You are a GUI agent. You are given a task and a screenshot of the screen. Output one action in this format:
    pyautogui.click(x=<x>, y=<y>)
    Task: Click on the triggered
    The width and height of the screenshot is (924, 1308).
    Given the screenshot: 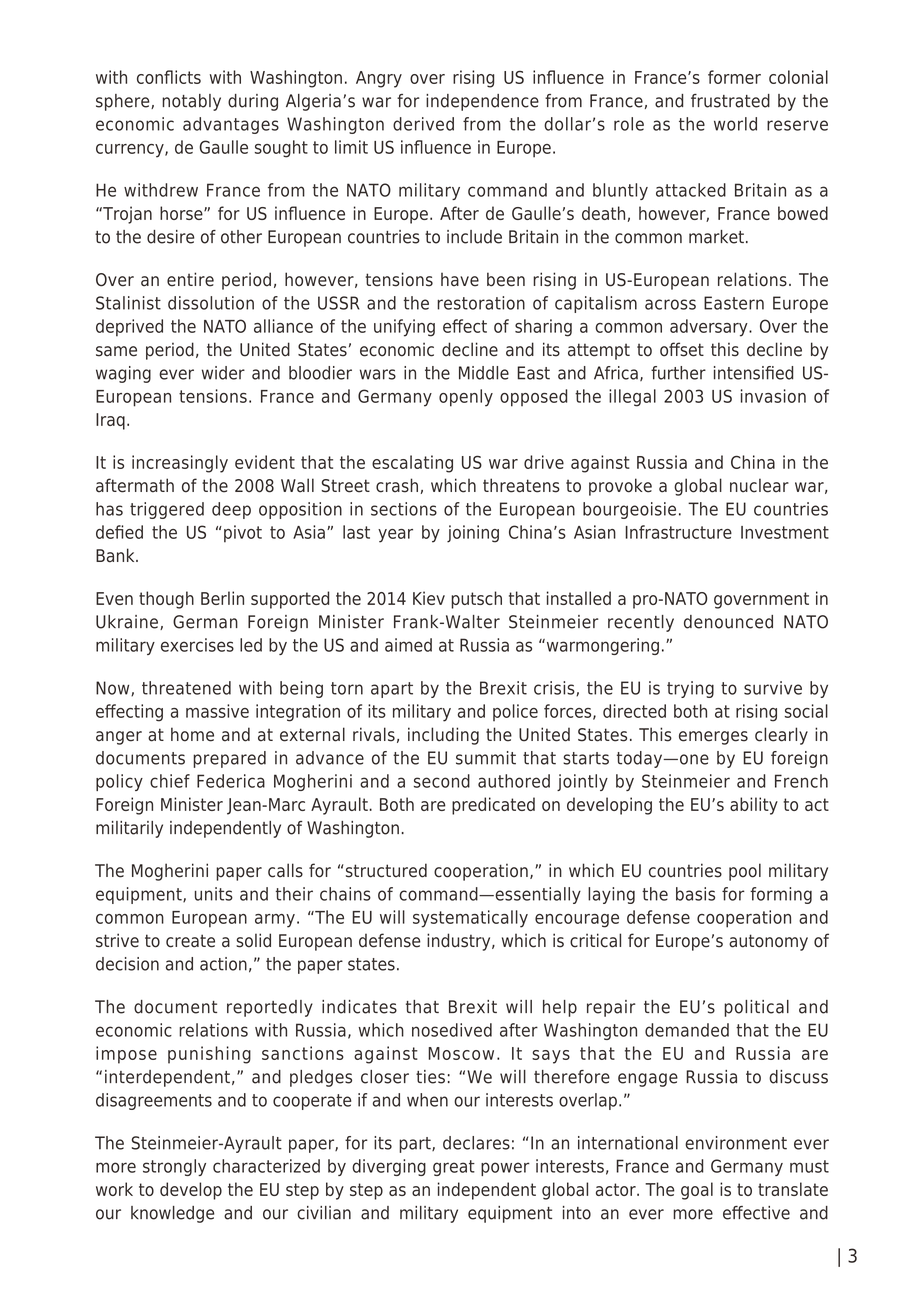 What is the action you would take?
    pyautogui.click(x=167, y=510)
